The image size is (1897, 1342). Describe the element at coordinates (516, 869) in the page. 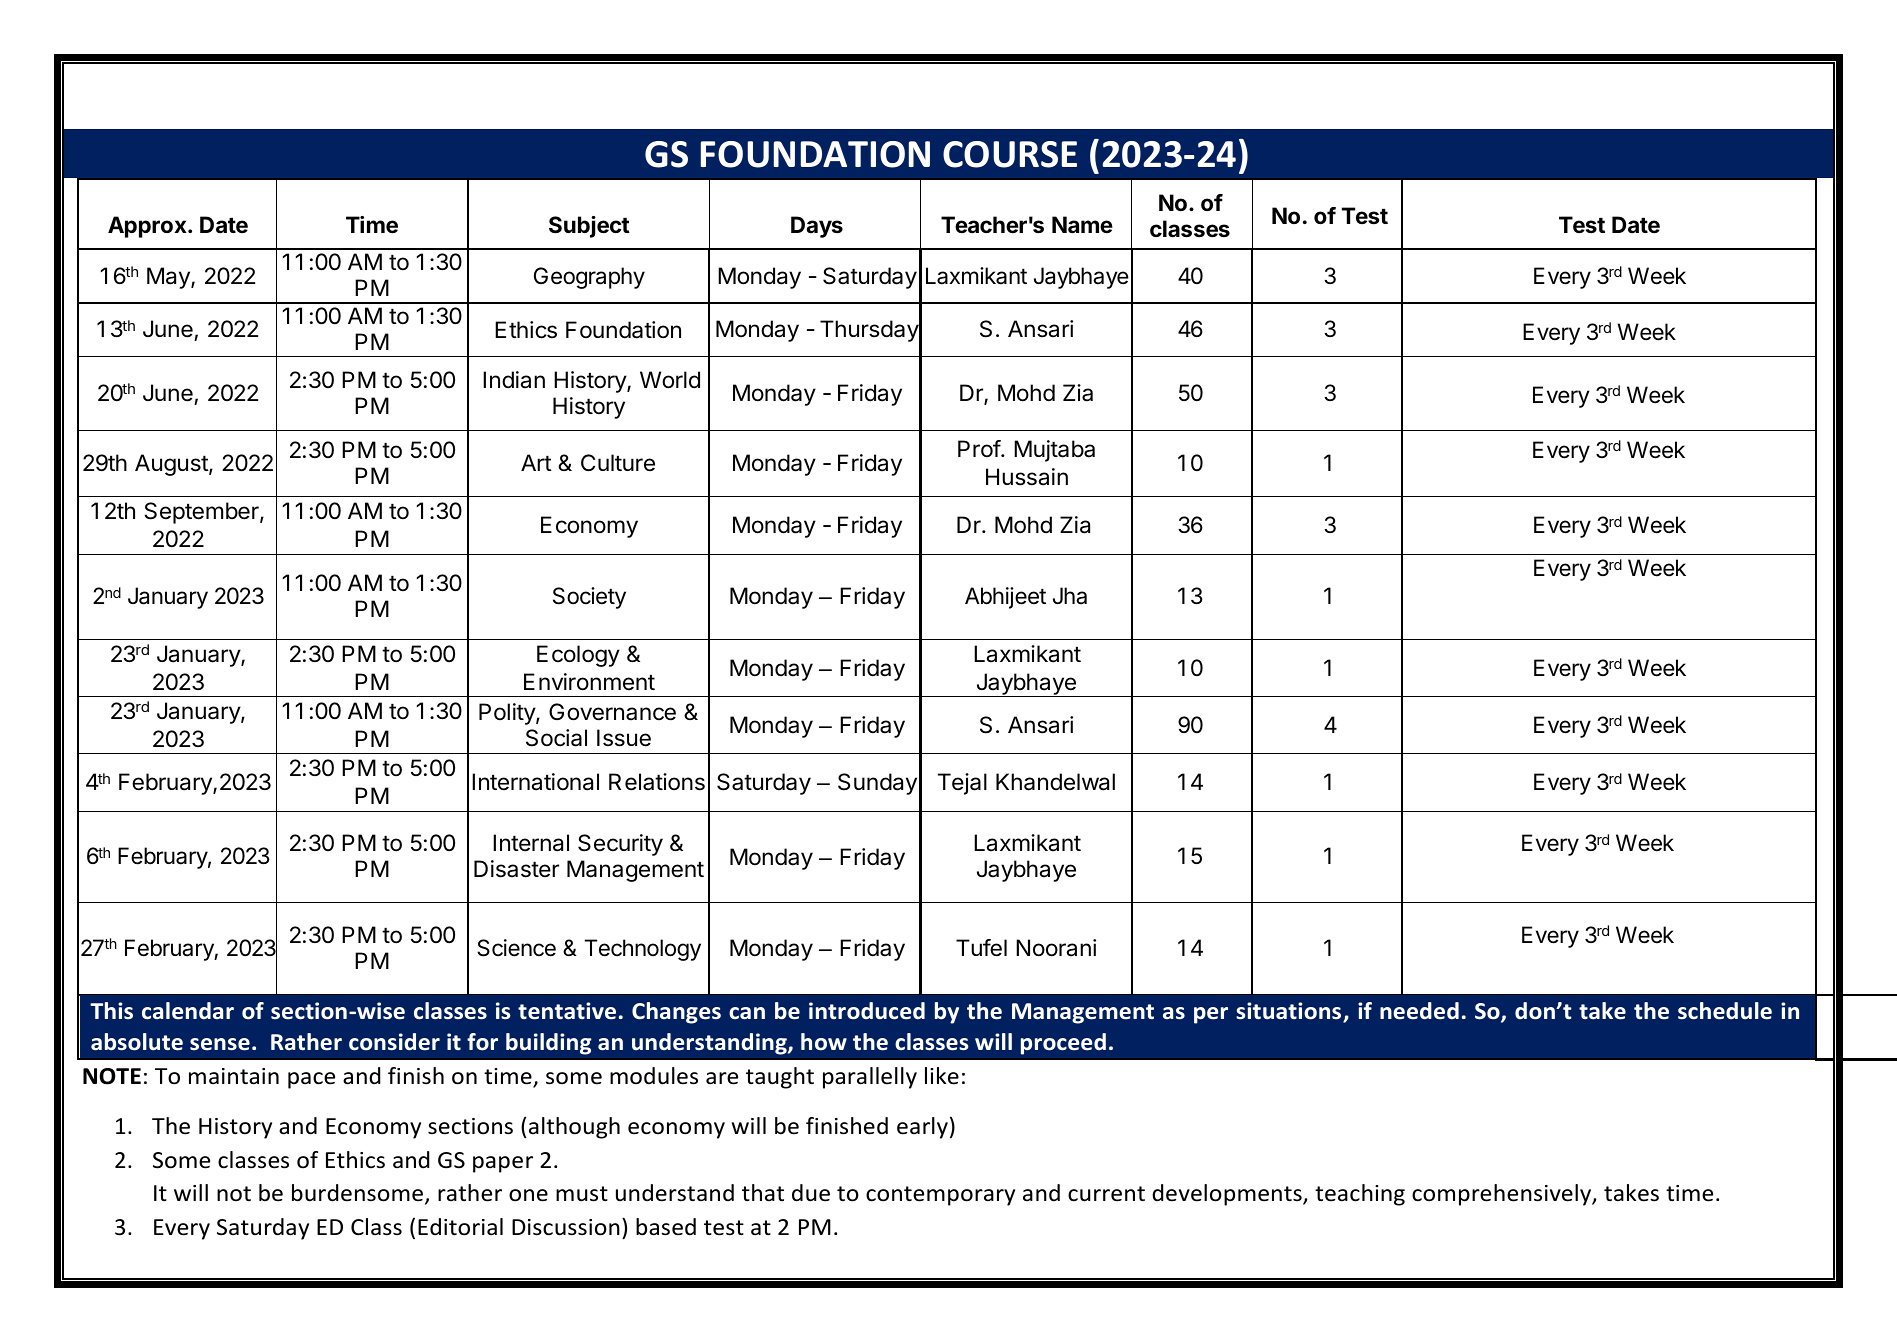

I see `Disaster` at that location.
